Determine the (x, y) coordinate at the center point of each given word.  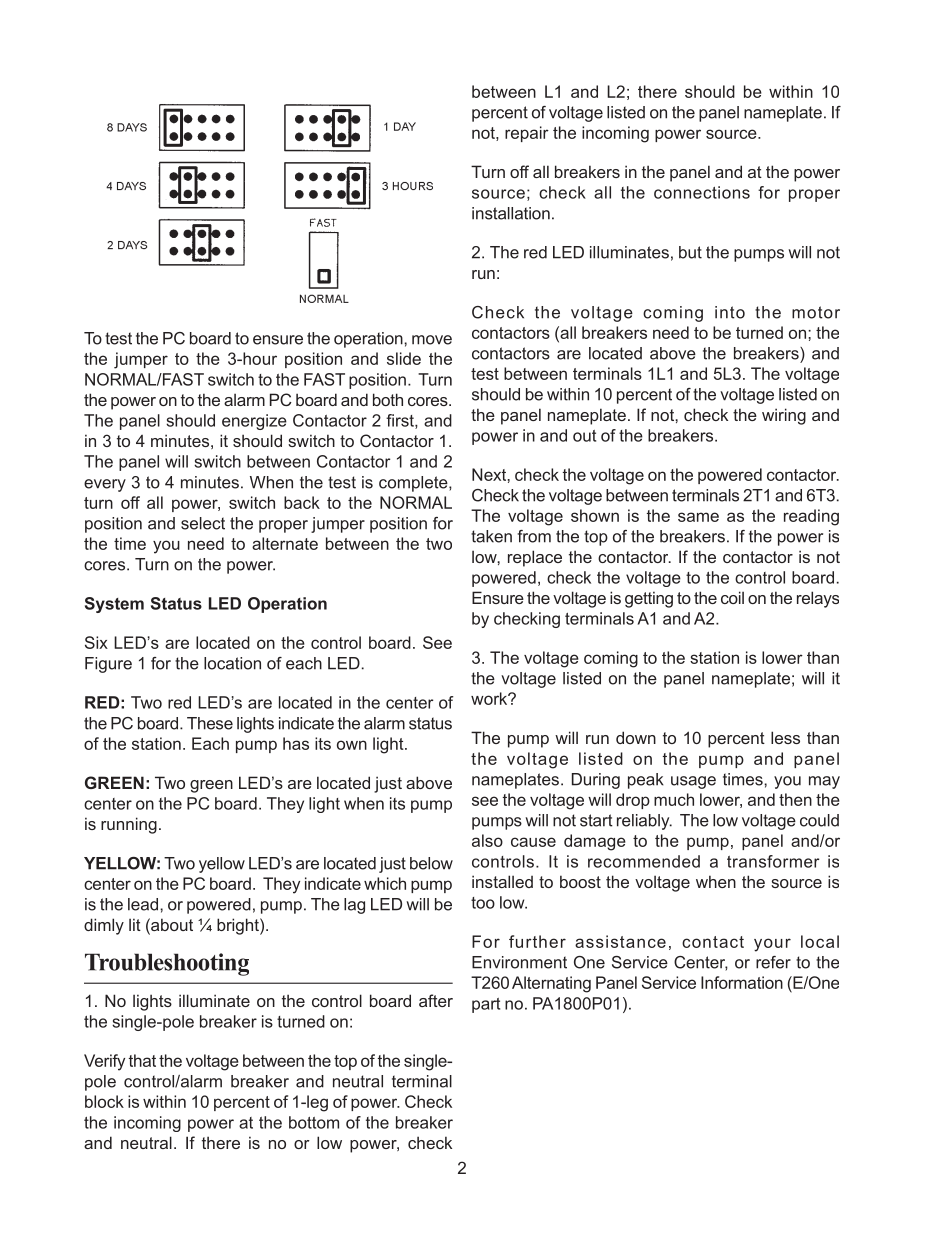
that (142, 1060)
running (129, 825)
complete (414, 484)
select (203, 523)
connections (702, 192)
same (698, 517)
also (487, 840)
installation (511, 213)
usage (693, 782)
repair (527, 134)
